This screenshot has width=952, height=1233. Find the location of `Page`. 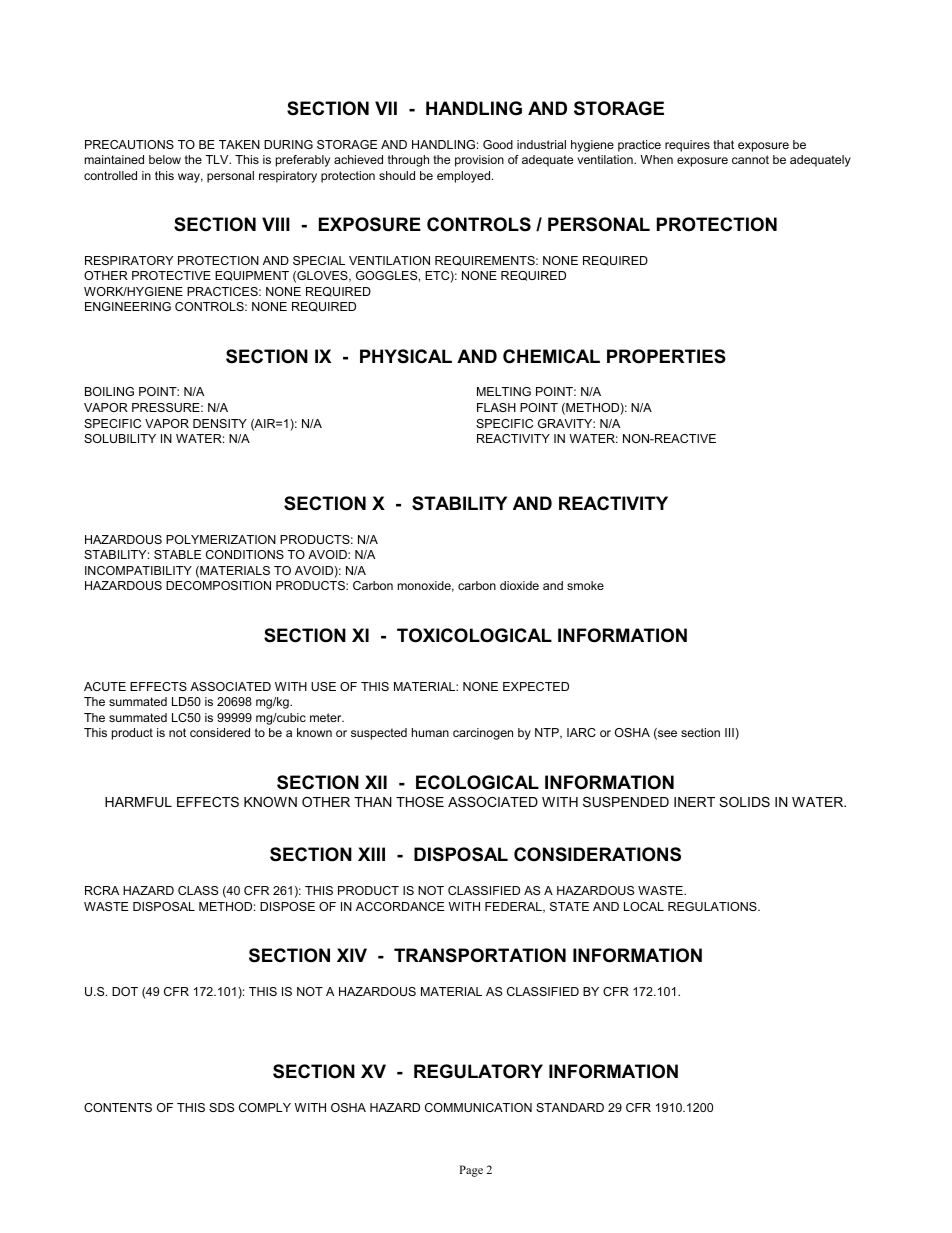

Page is located at coordinates (471, 1171).
